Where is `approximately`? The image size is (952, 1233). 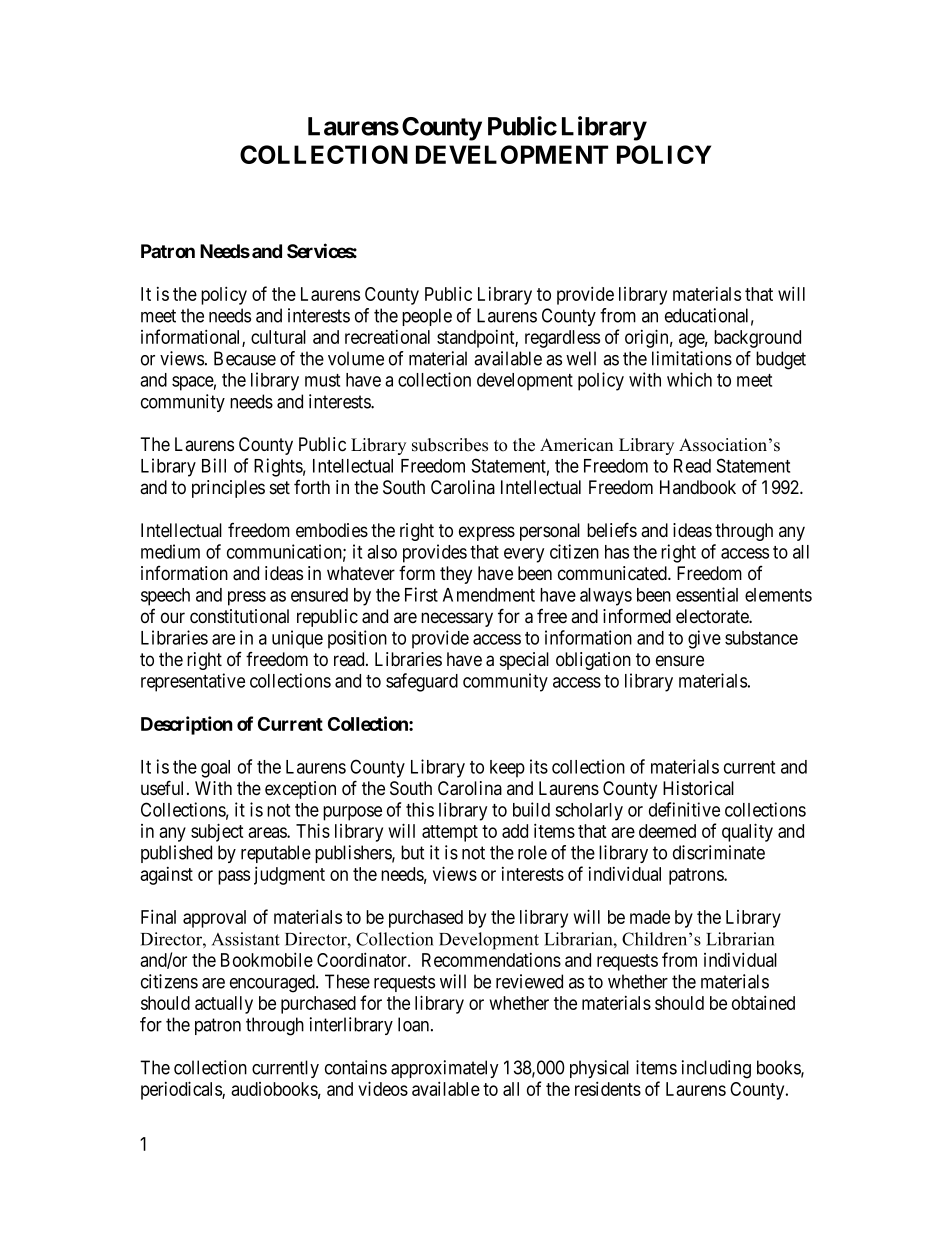 approximately is located at coordinates (445, 1069).
